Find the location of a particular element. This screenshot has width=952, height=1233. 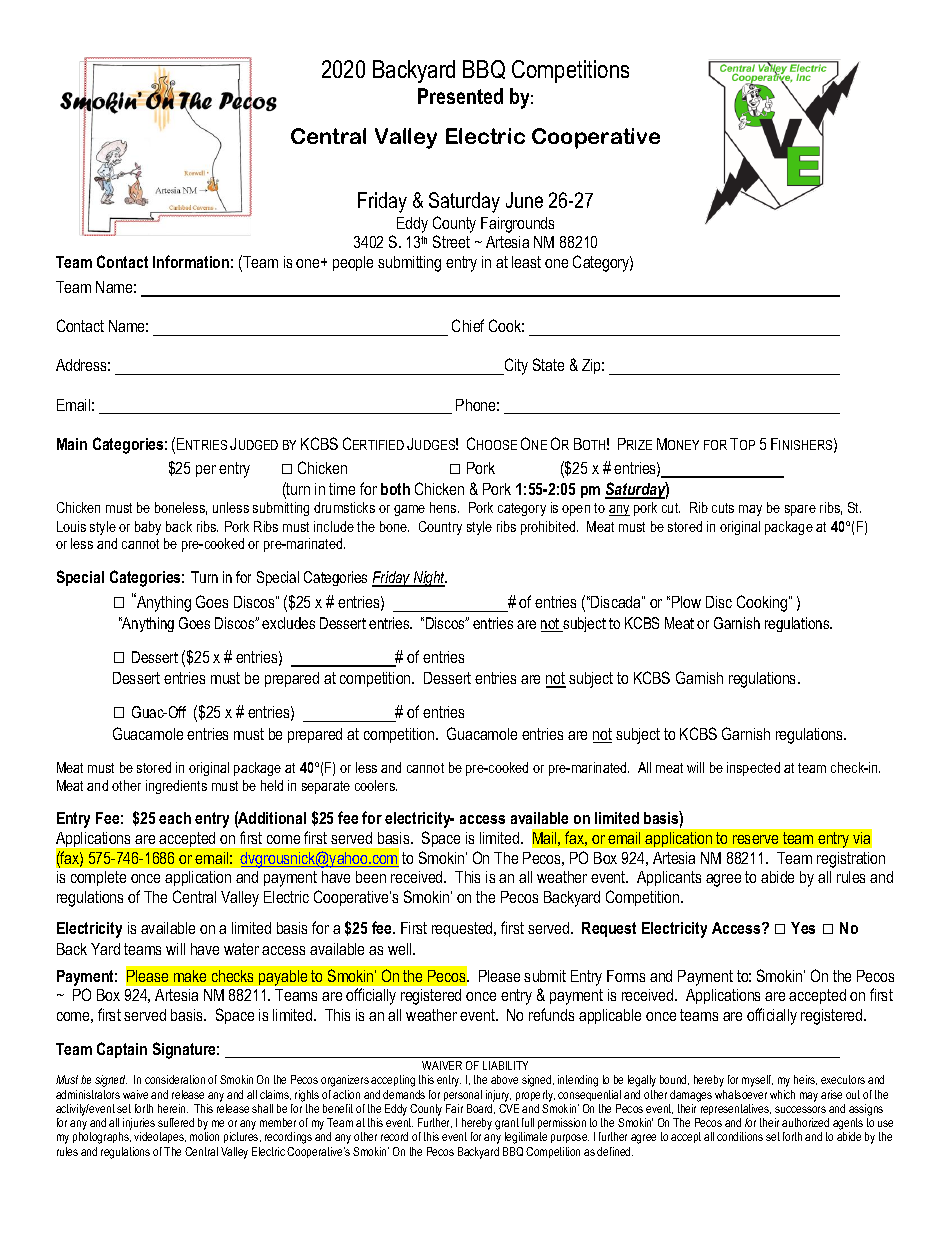

reserve is located at coordinates (755, 839).
